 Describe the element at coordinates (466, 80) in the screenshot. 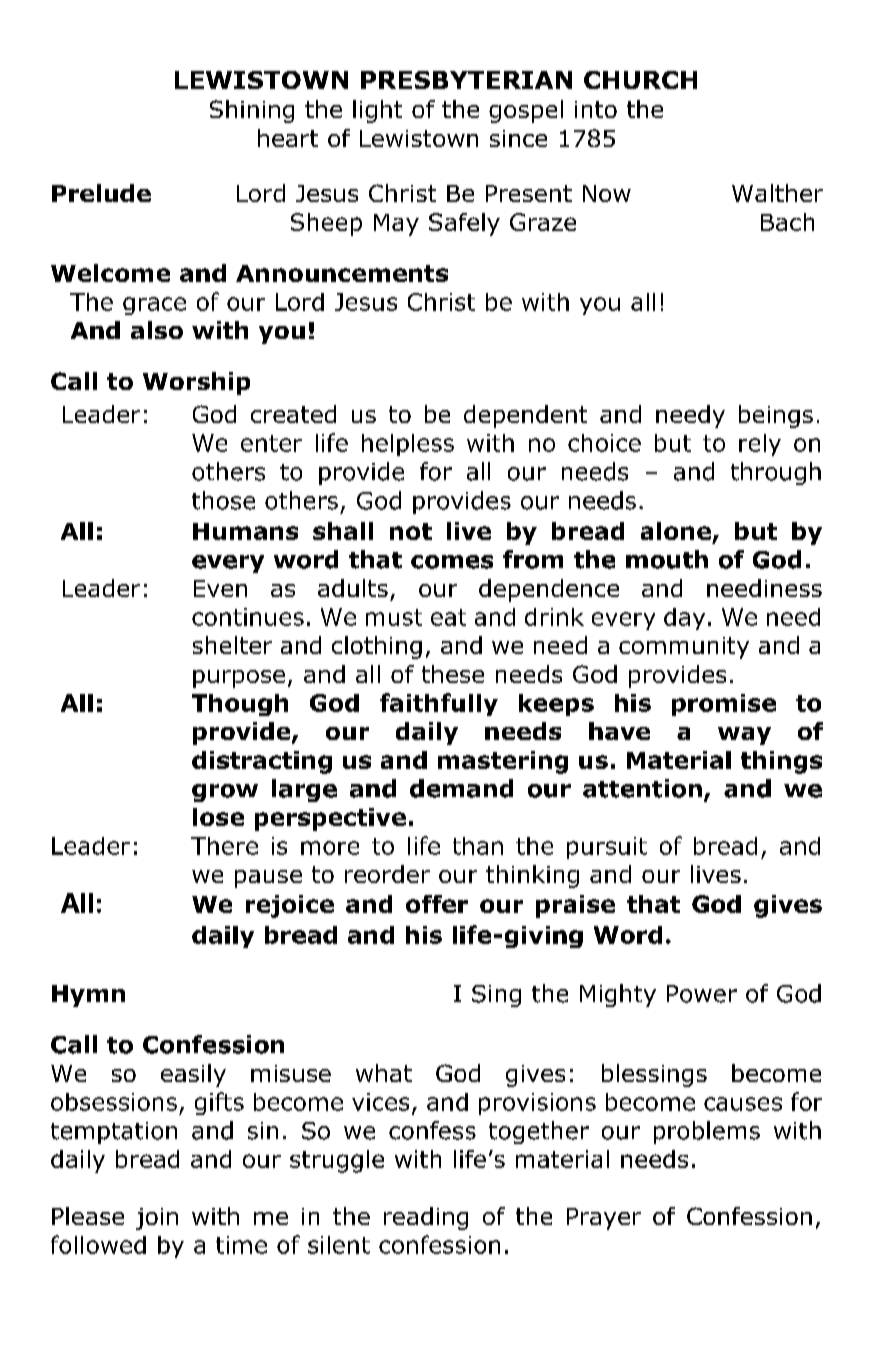

I see `PRESBYTERIAN` at that location.
